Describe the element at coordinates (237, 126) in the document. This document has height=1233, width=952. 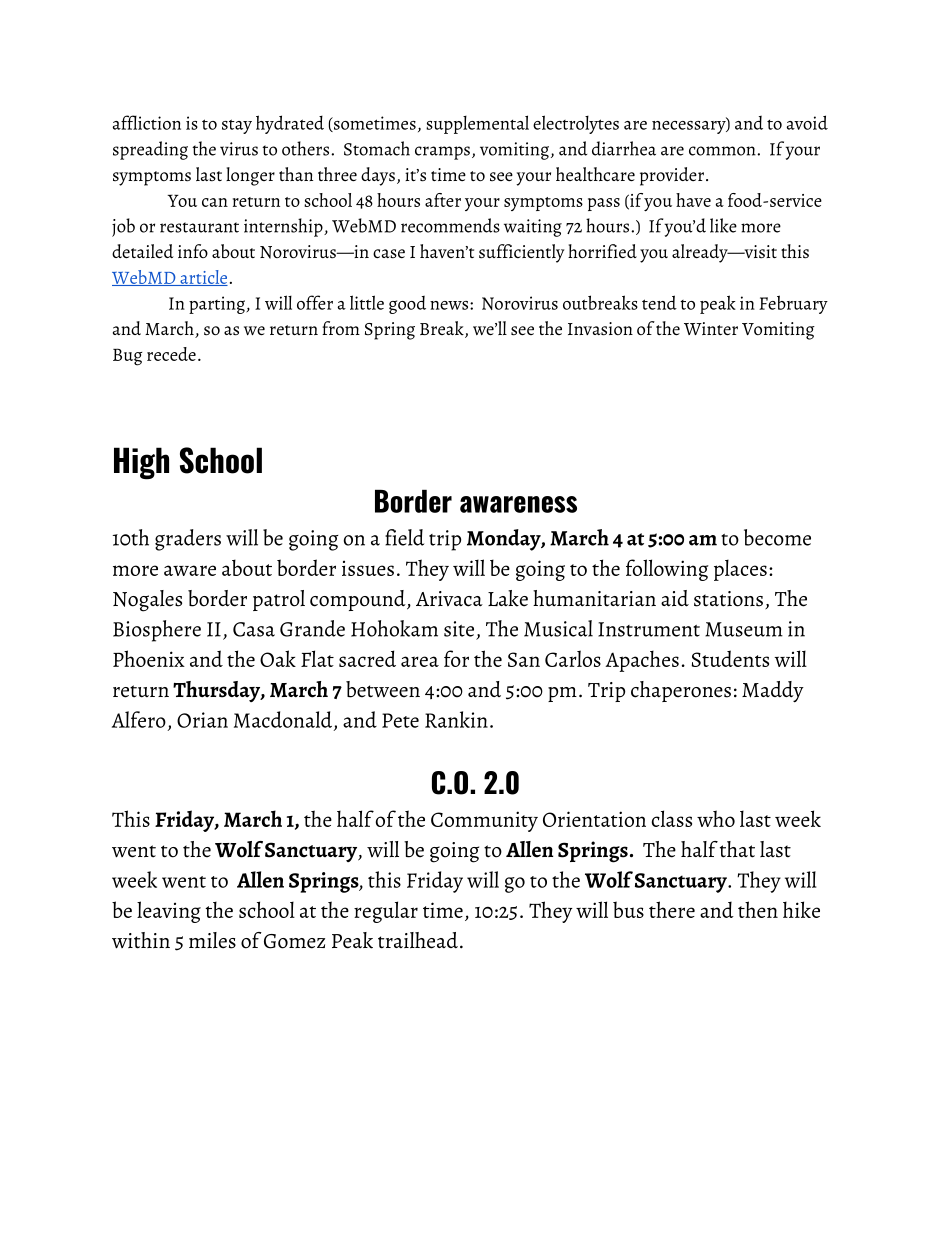
I see `stay` at that location.
